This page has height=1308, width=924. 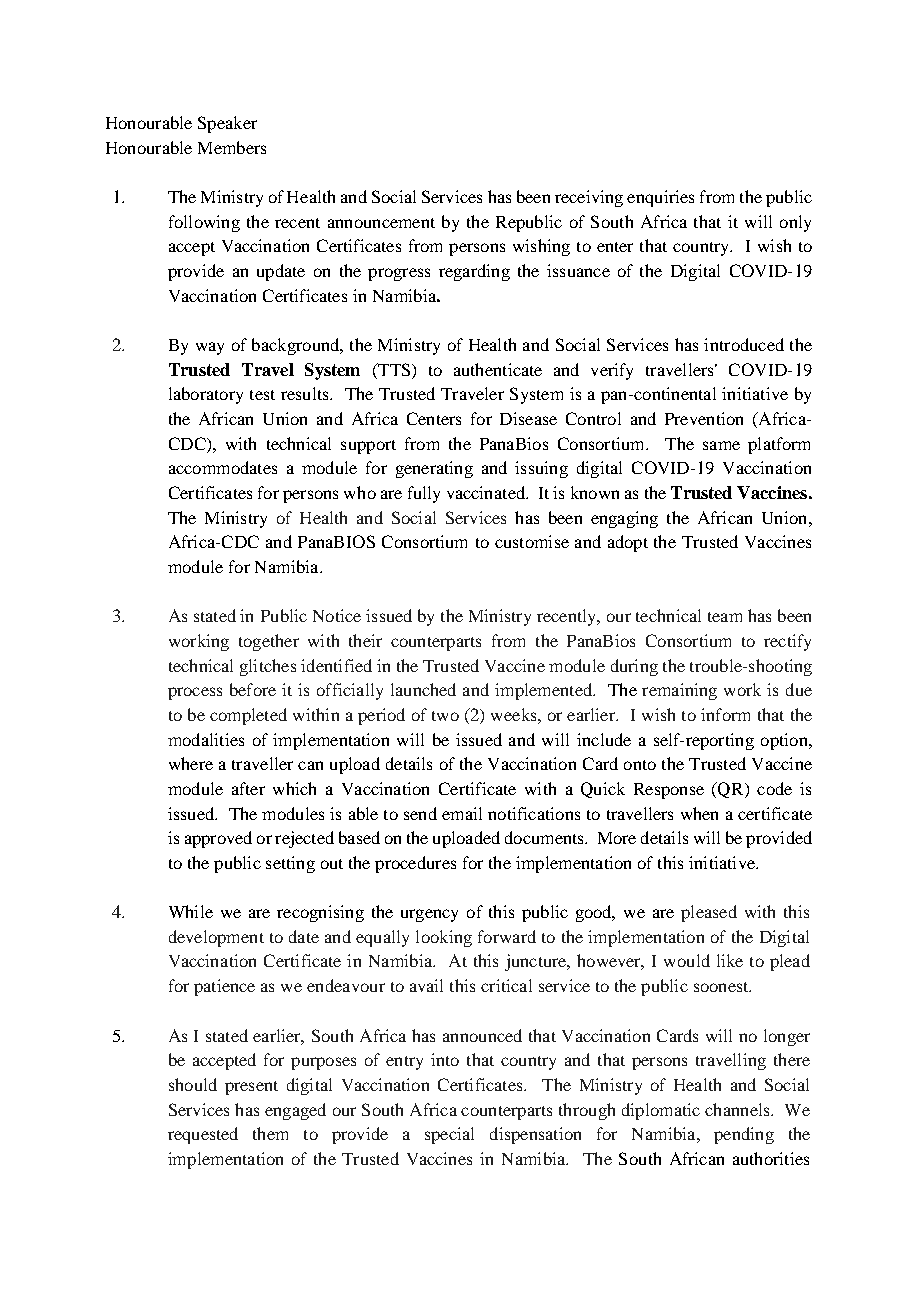 What do you see at coordinates (725, 617) in the page?
I see `team` at bounding box center [725, 617].
